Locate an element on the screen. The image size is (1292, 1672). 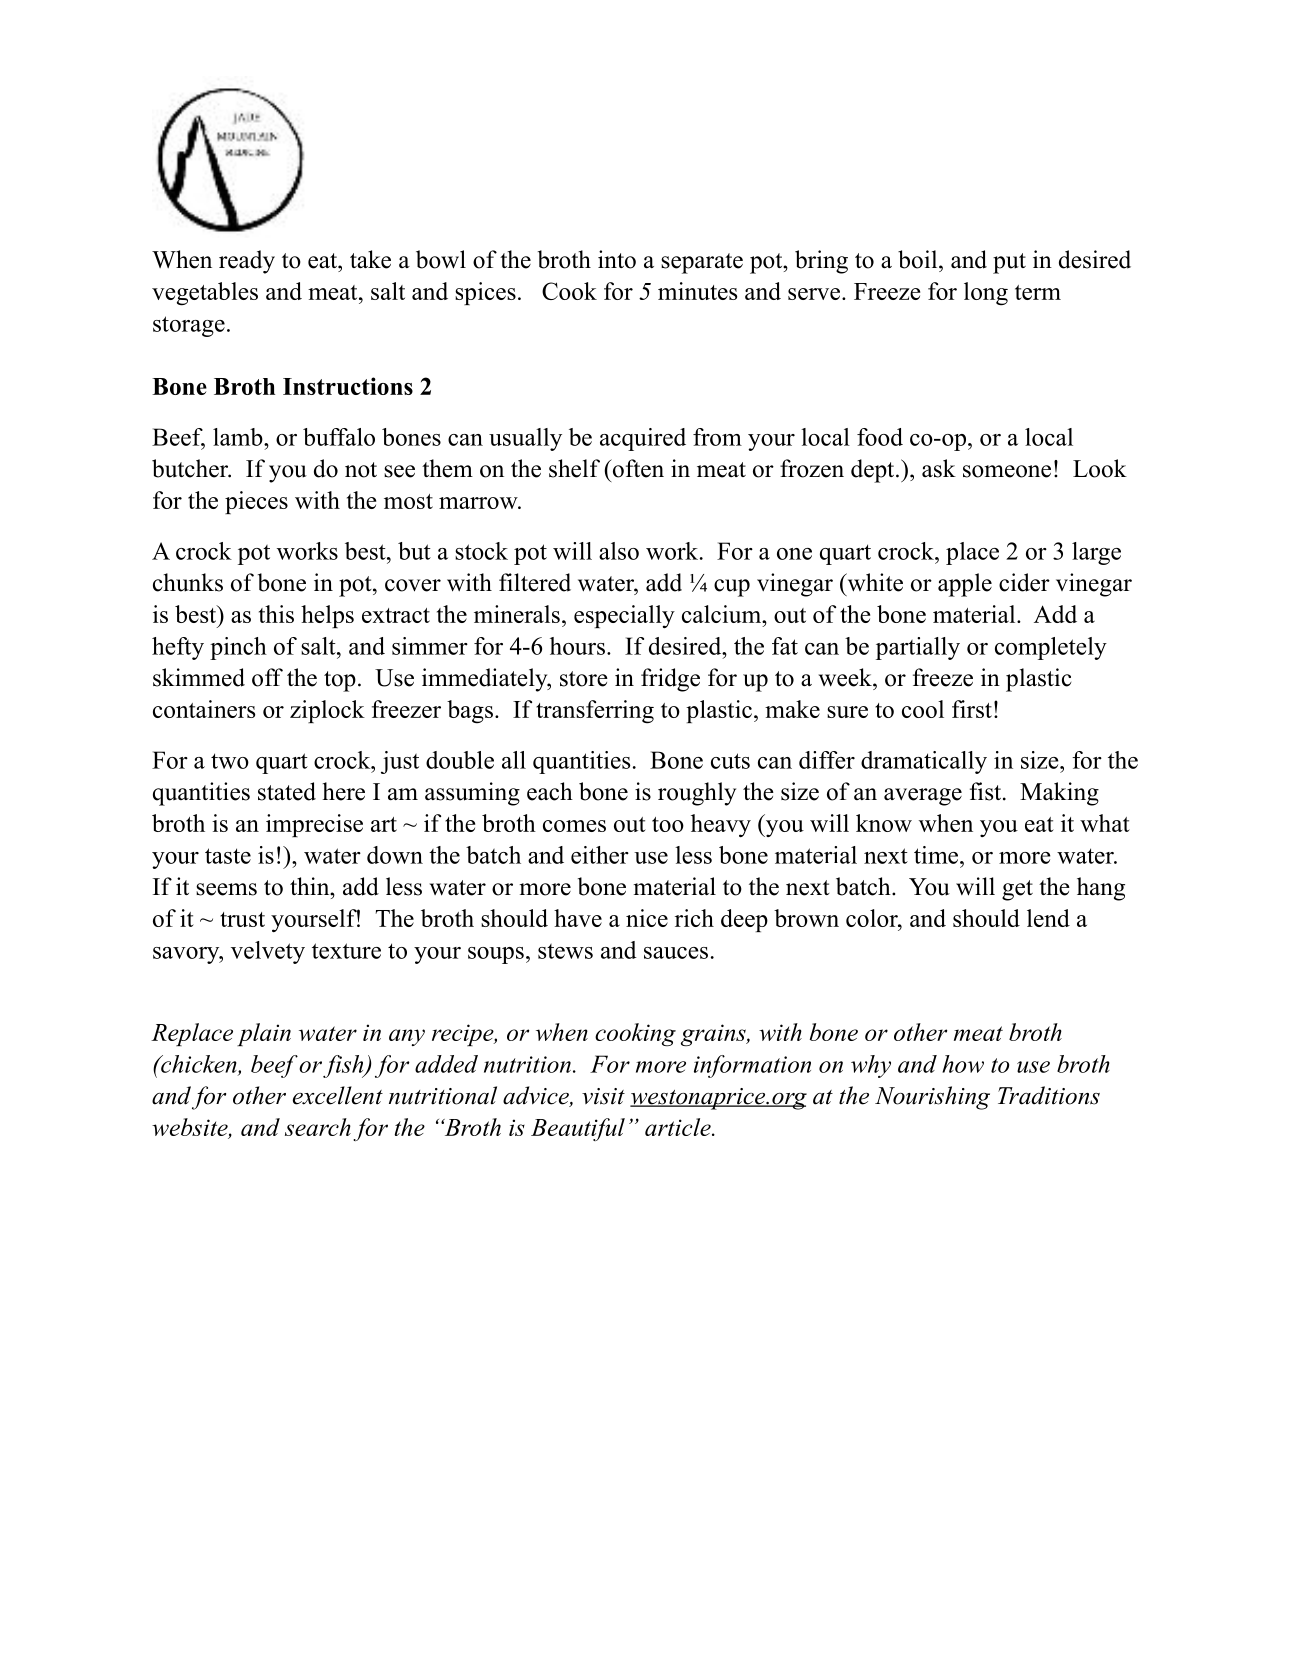
chunks is located at coordinates (188, 582).
